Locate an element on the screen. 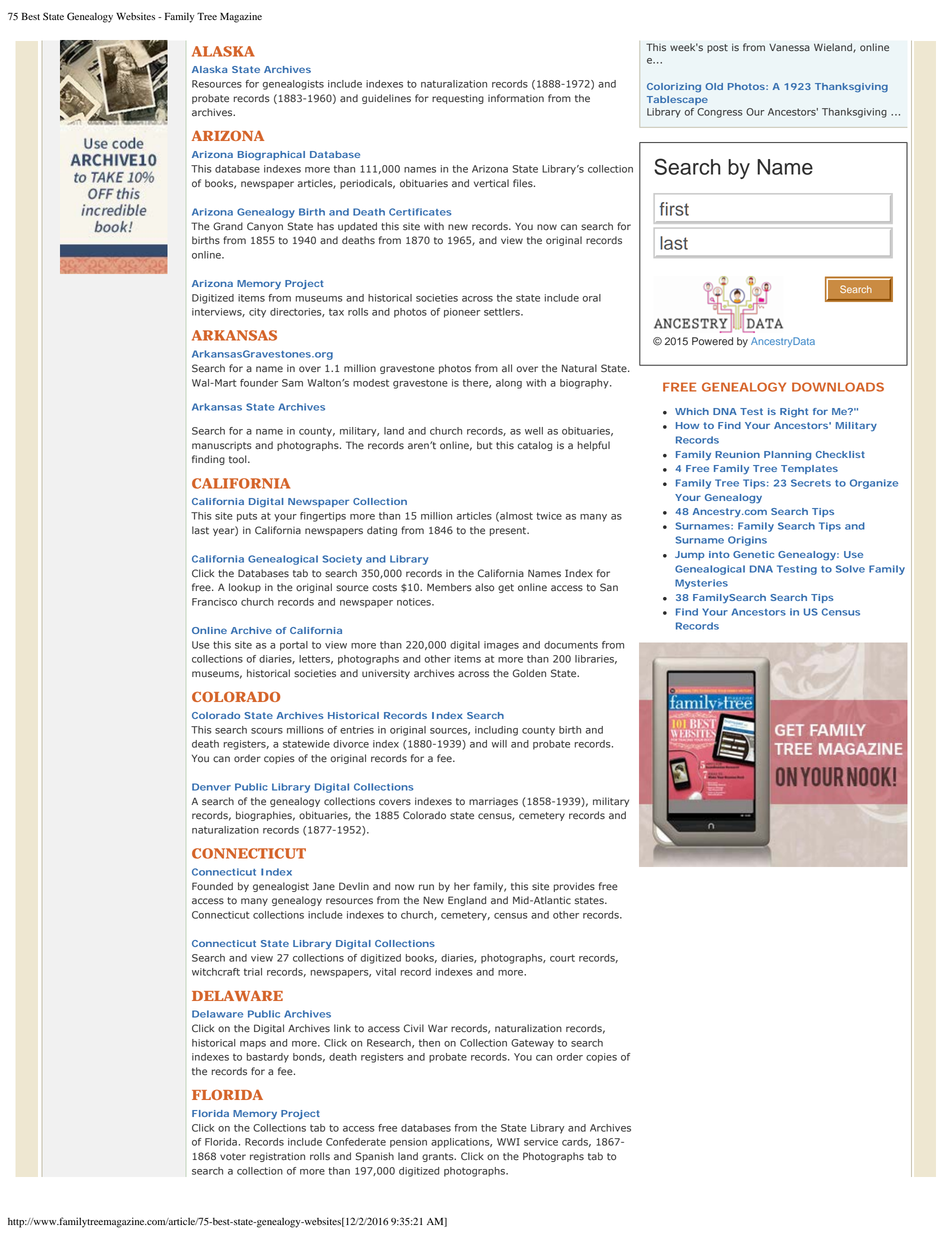 The height and width of the screenshot is (1233, 952). provides is located at coordinates (574, 887).
